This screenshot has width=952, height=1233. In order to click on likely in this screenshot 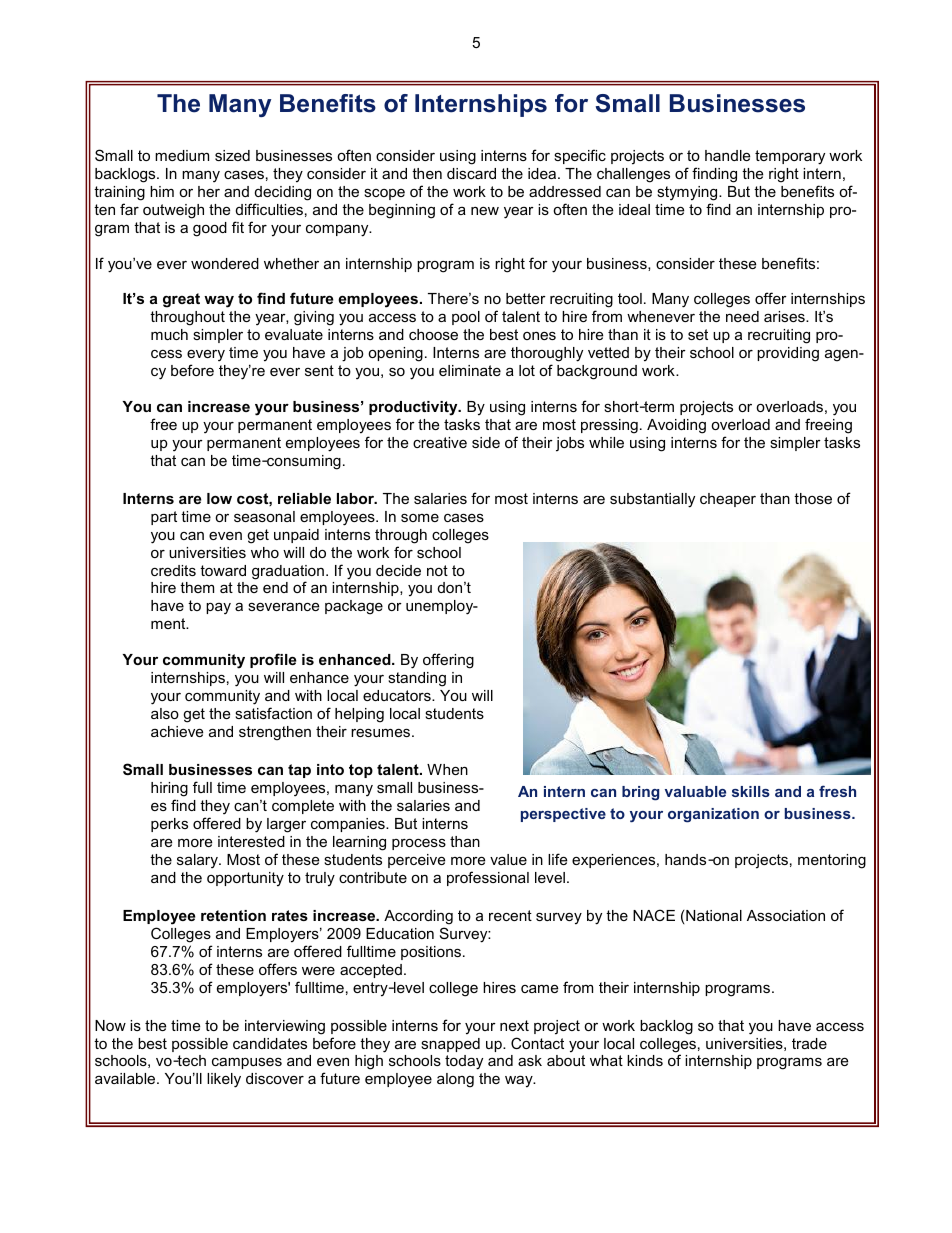, I will do `click(224, 1080)`.
